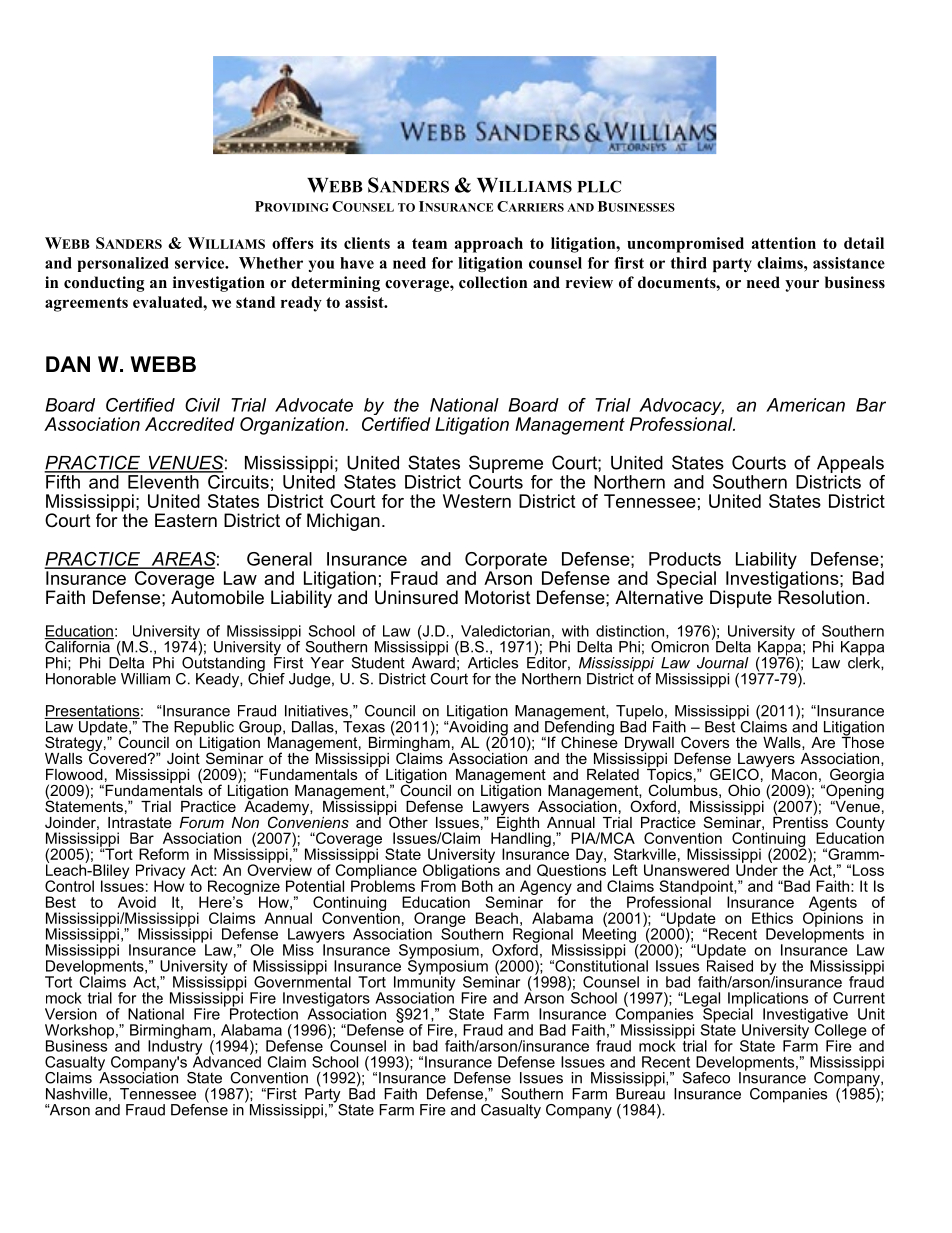  Describe the element at coordinates (183, 758) in the screenshot. I see `Joint` at that location.
